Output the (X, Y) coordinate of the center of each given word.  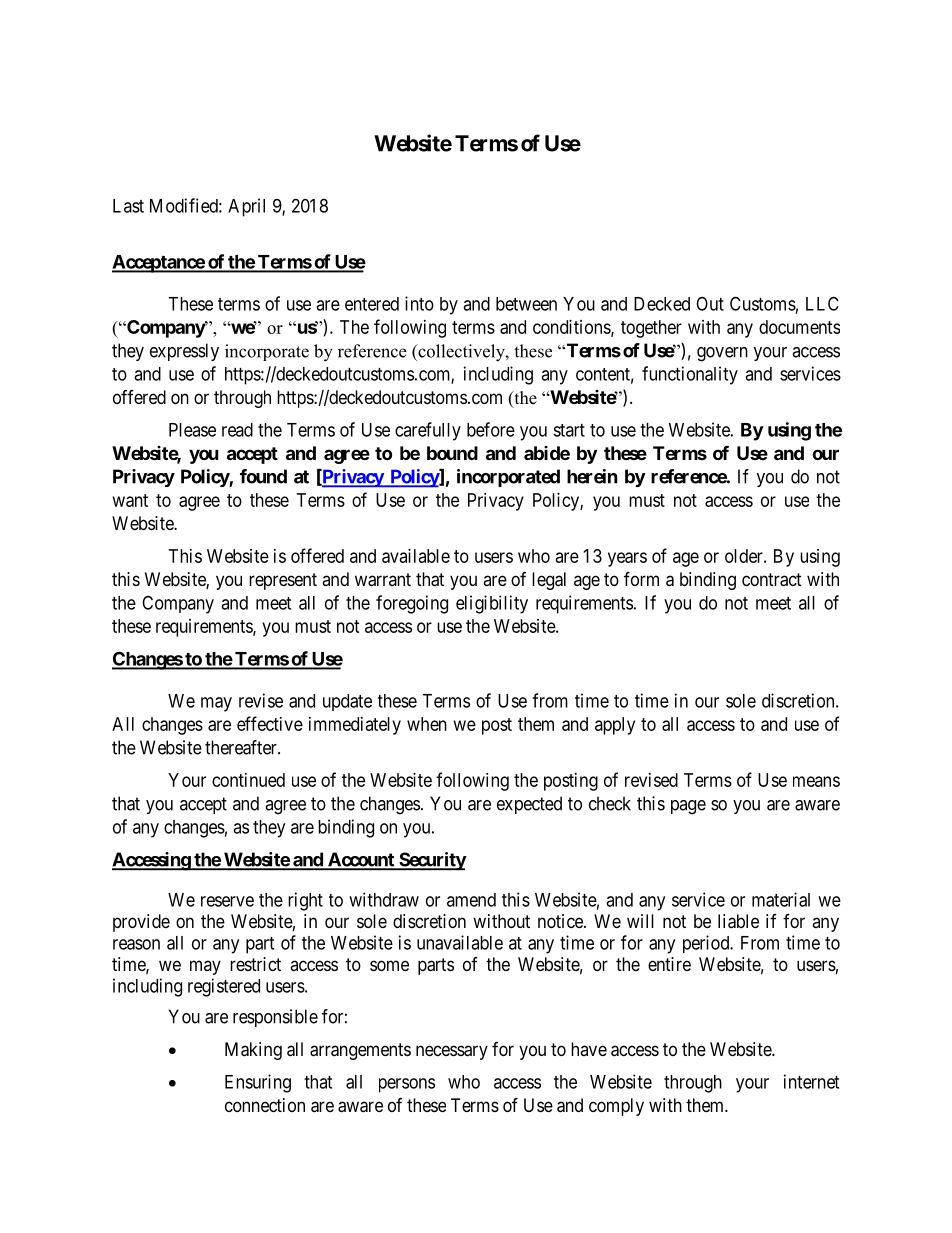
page (688, 807)
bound (452, 453)
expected (529, 805)
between (526, 304)
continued (248, 780)
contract (772, 580)
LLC (822, 303)
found (263, 476)
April (246, 207)
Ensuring (258, 1083)
